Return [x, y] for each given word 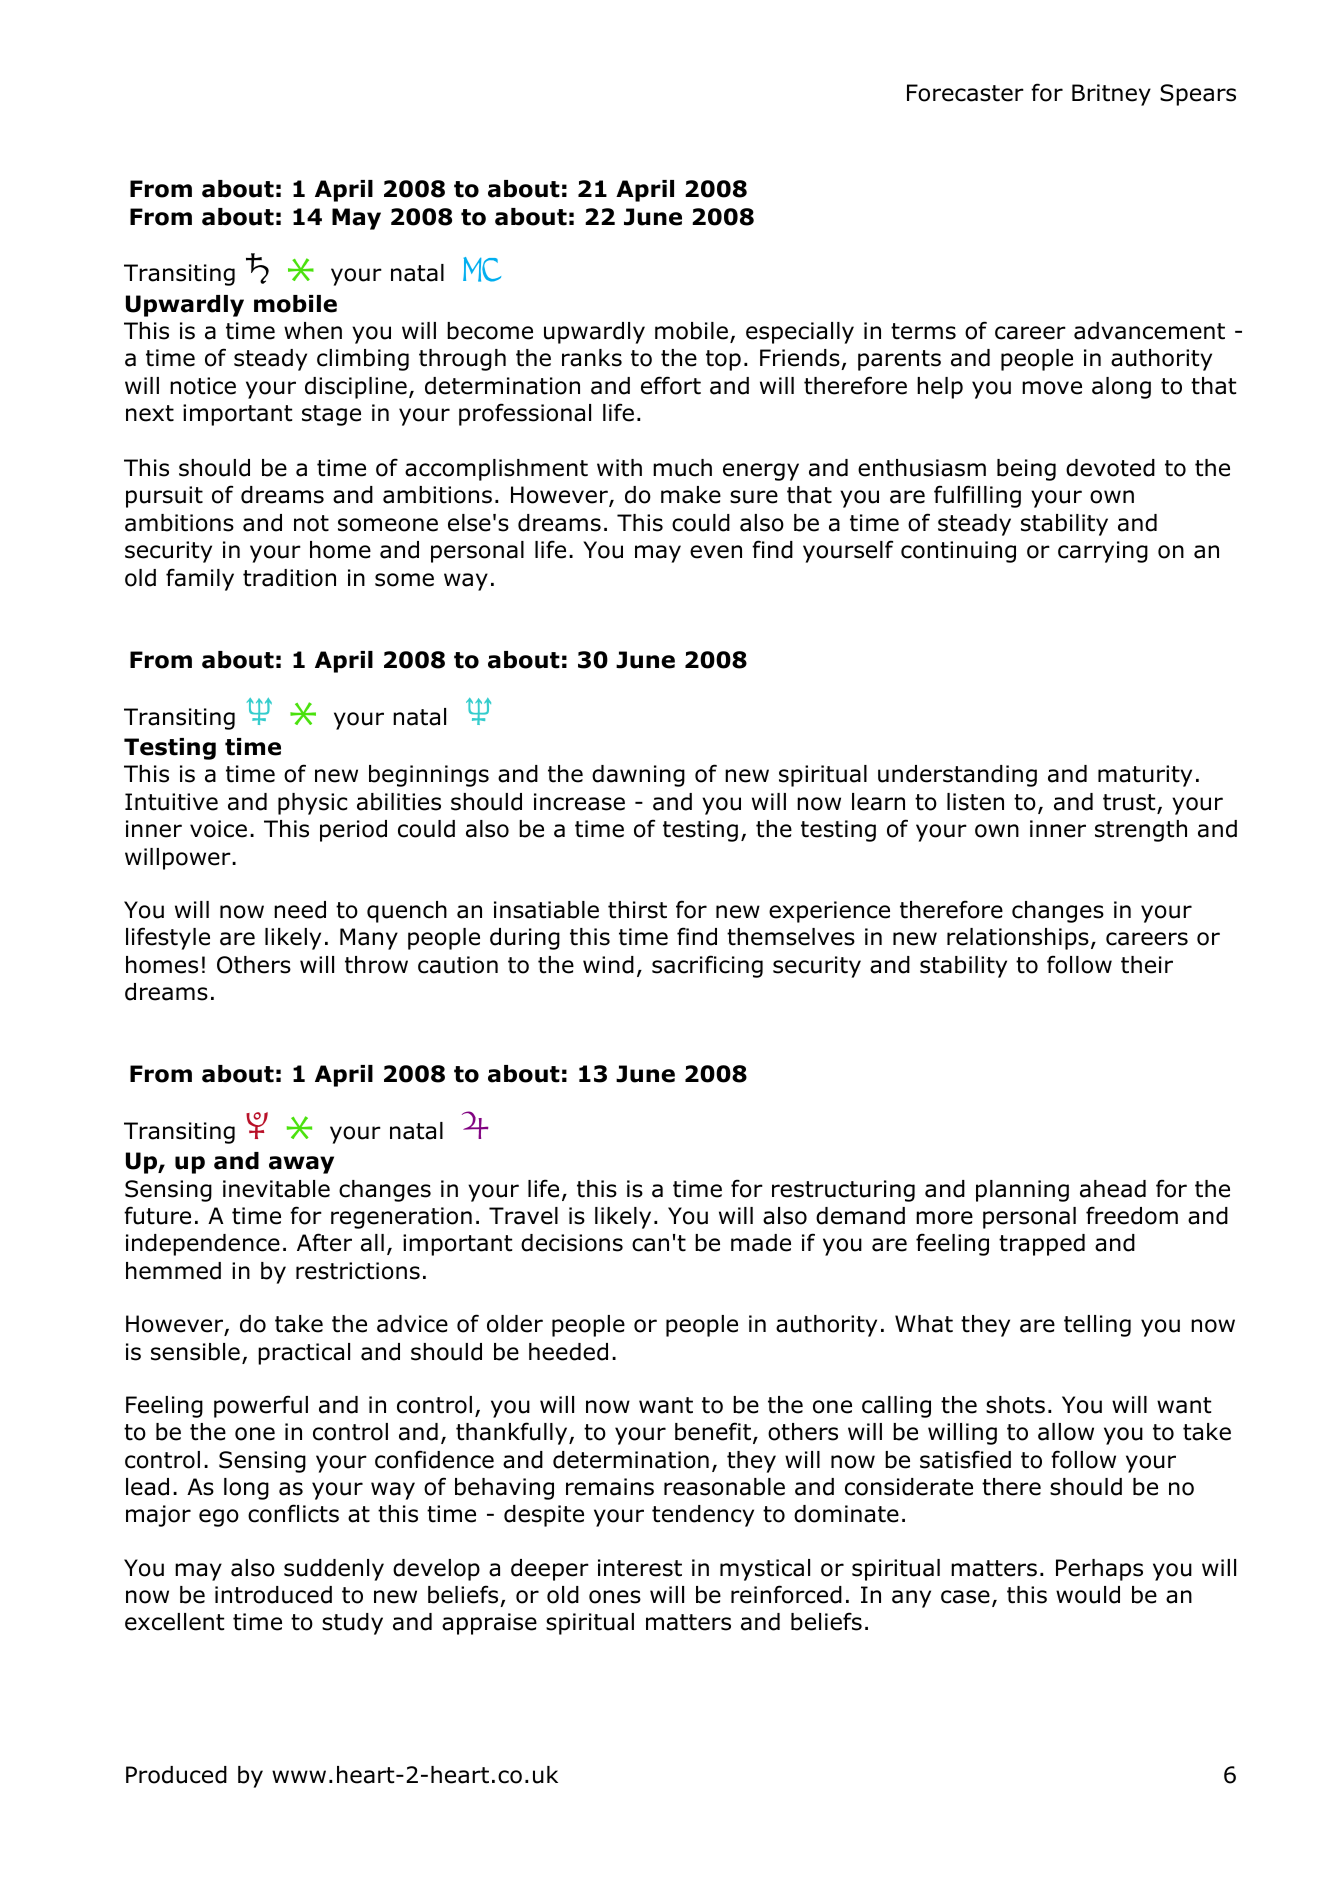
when [313, 331]
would [1088, 1595]
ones [615, 1597]
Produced [176, 1775]
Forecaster [965, 93]
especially [800, 333]
